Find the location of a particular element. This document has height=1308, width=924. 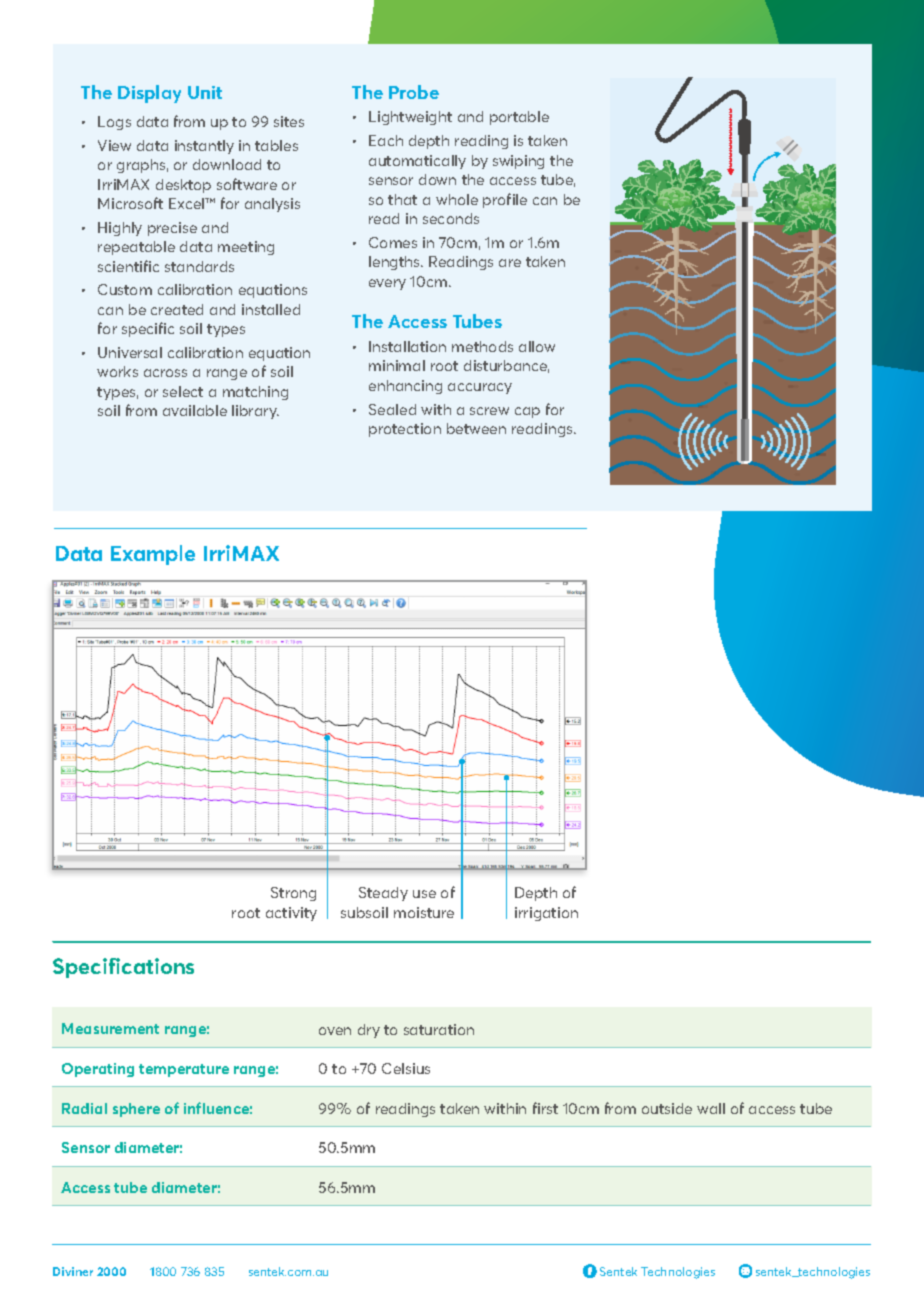

available is located at coordinates (195, 410).
